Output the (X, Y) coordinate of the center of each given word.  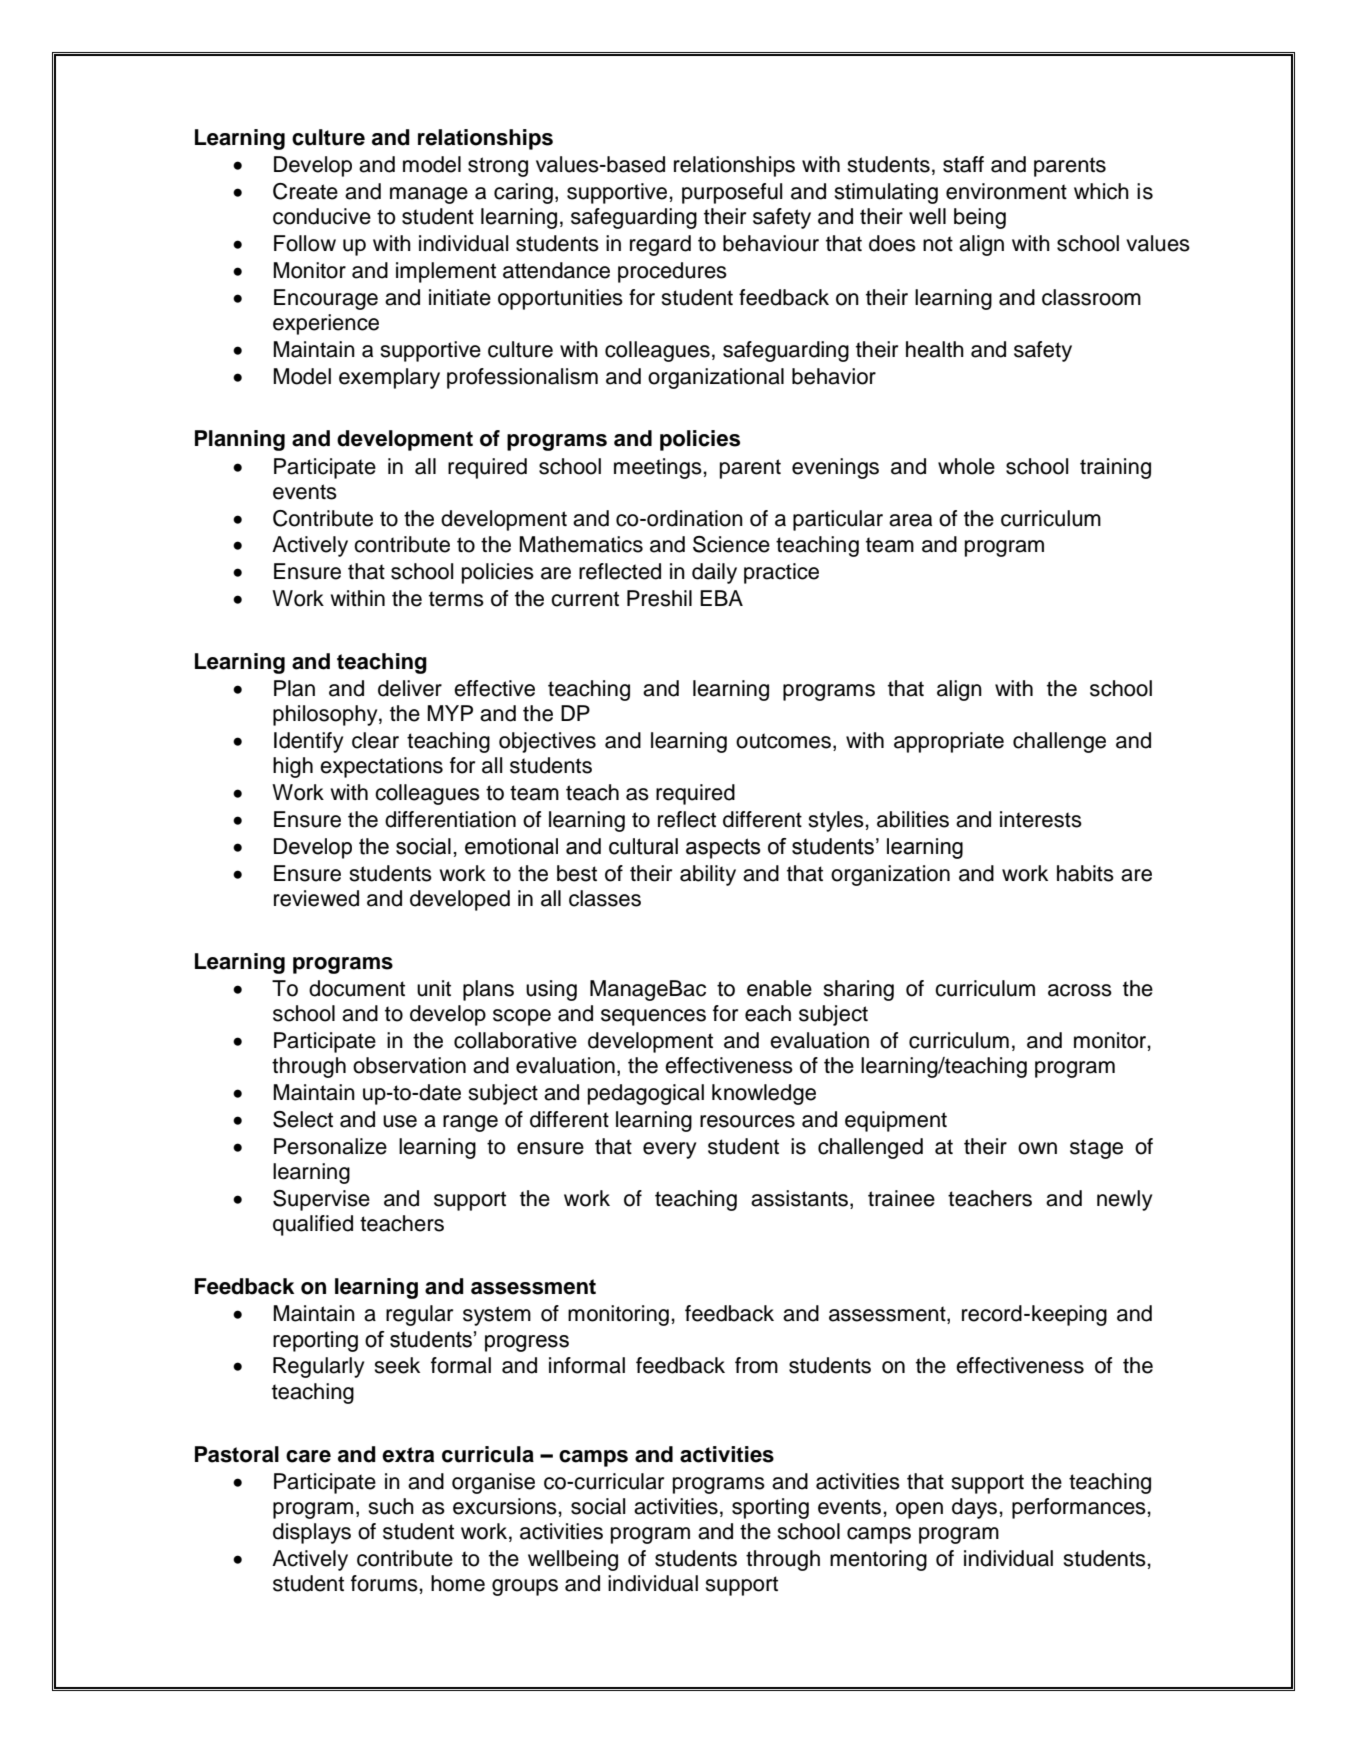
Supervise (321, 1200)
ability (708, 875)
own (1037, 1148)
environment (1006, 191)
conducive (322, 216)
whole (966, 466)
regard (660, 245)
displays (312, 1533)
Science (731, 544)
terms (456, 599)
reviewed (316, 898)
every (669, 1150)
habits (1085, 873)
